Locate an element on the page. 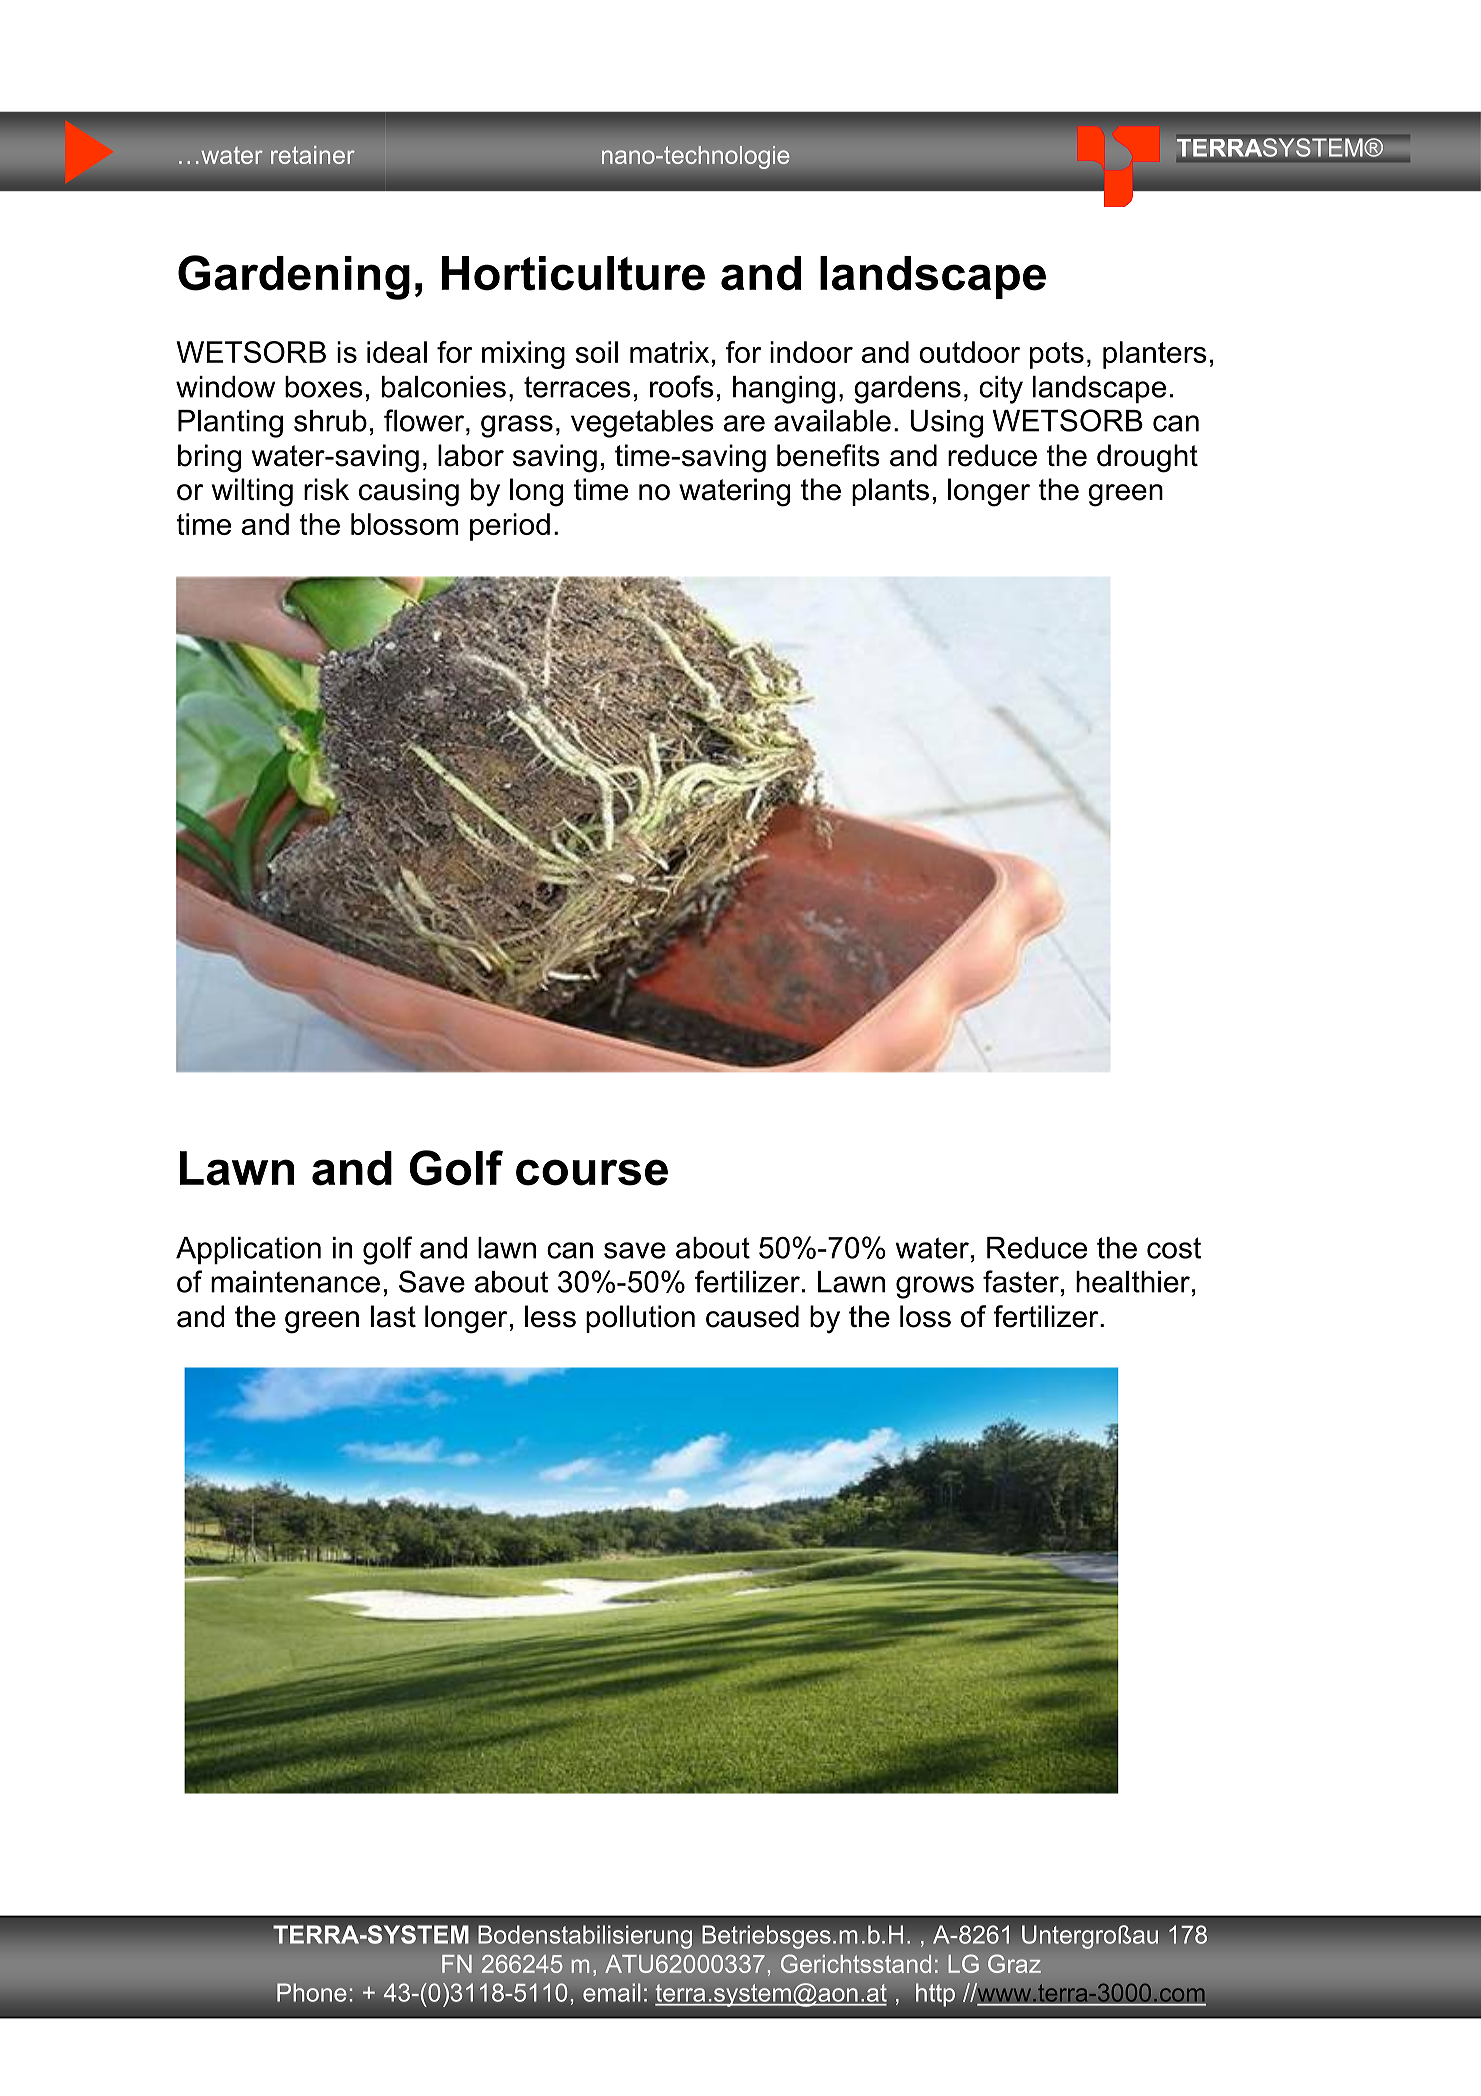 The height and width of the document is (2096, 1481). Horticulture is located at coordinates (573, 273).
